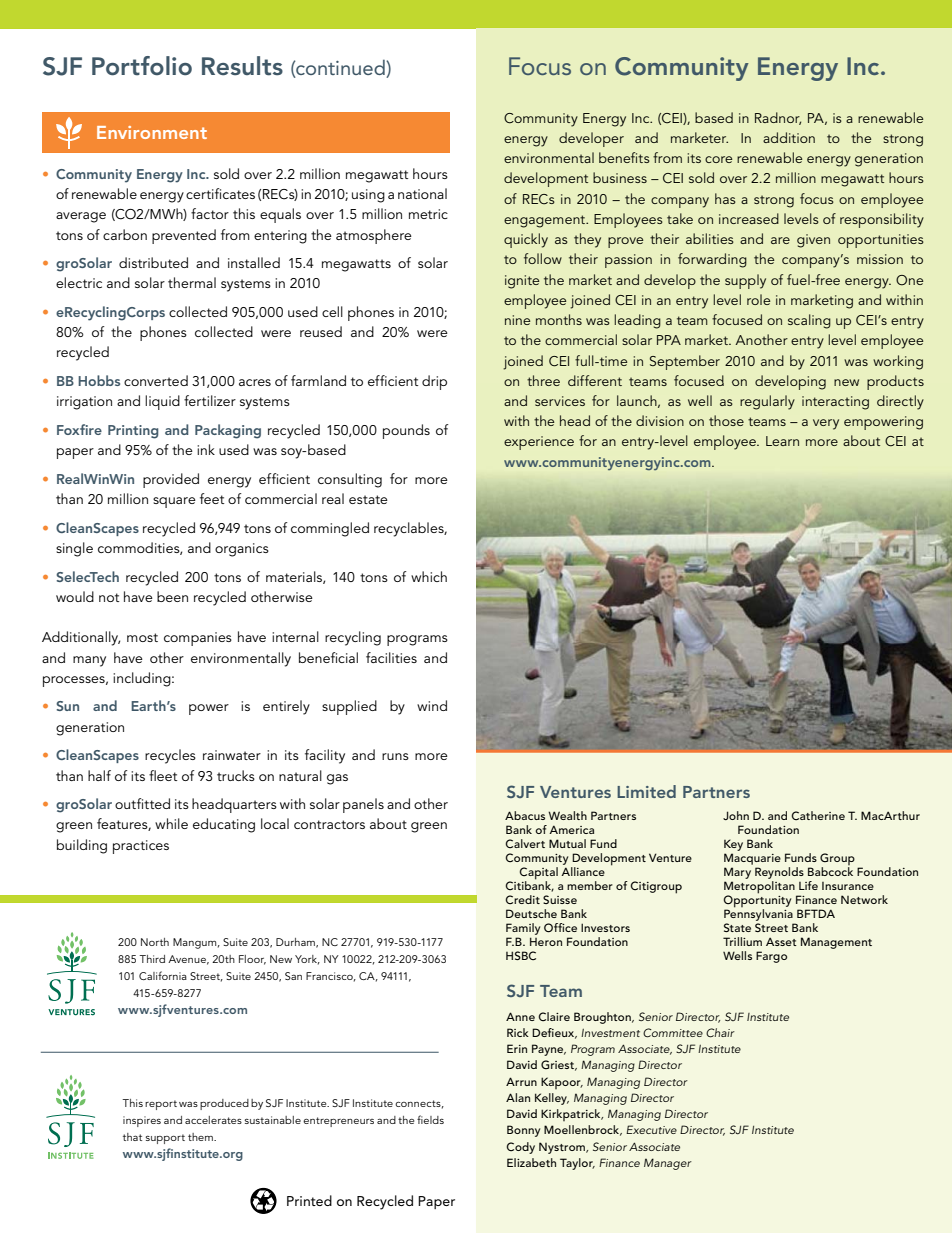  I want to click on support, so click(165, 1139).
